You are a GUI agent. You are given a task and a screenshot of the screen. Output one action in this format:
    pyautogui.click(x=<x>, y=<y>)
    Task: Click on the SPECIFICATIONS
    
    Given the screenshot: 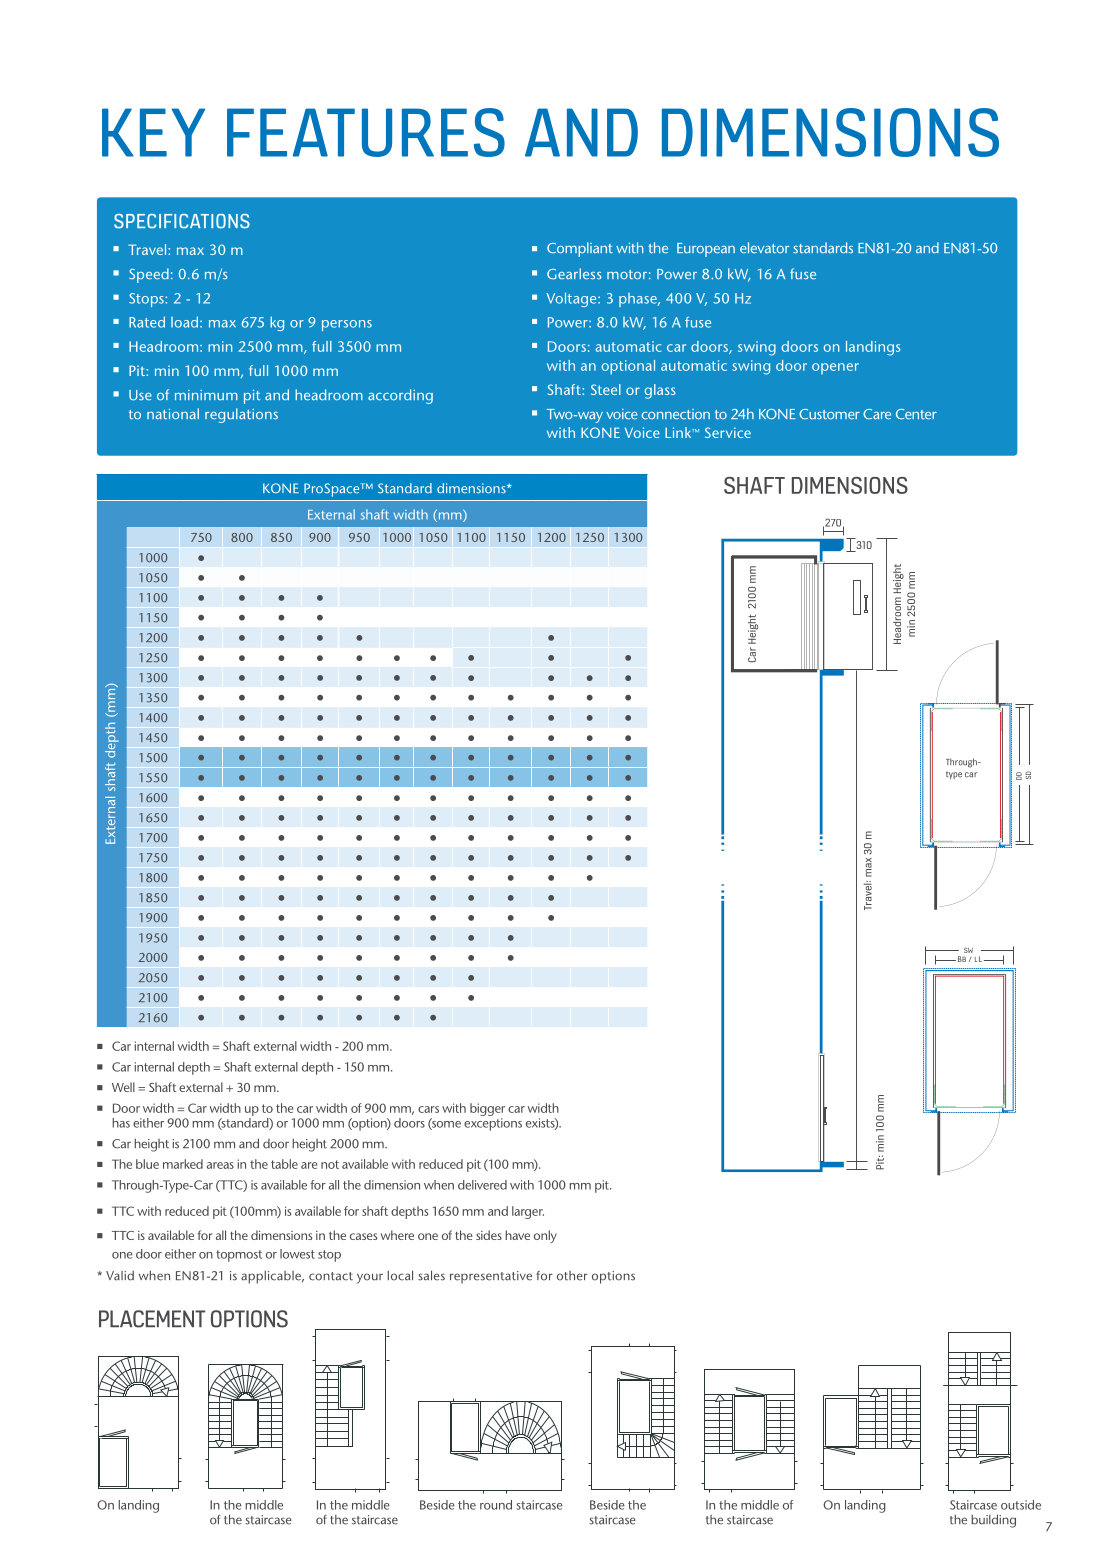 What is the action you would take?
    pyautogui.click(x=182, y=221)
